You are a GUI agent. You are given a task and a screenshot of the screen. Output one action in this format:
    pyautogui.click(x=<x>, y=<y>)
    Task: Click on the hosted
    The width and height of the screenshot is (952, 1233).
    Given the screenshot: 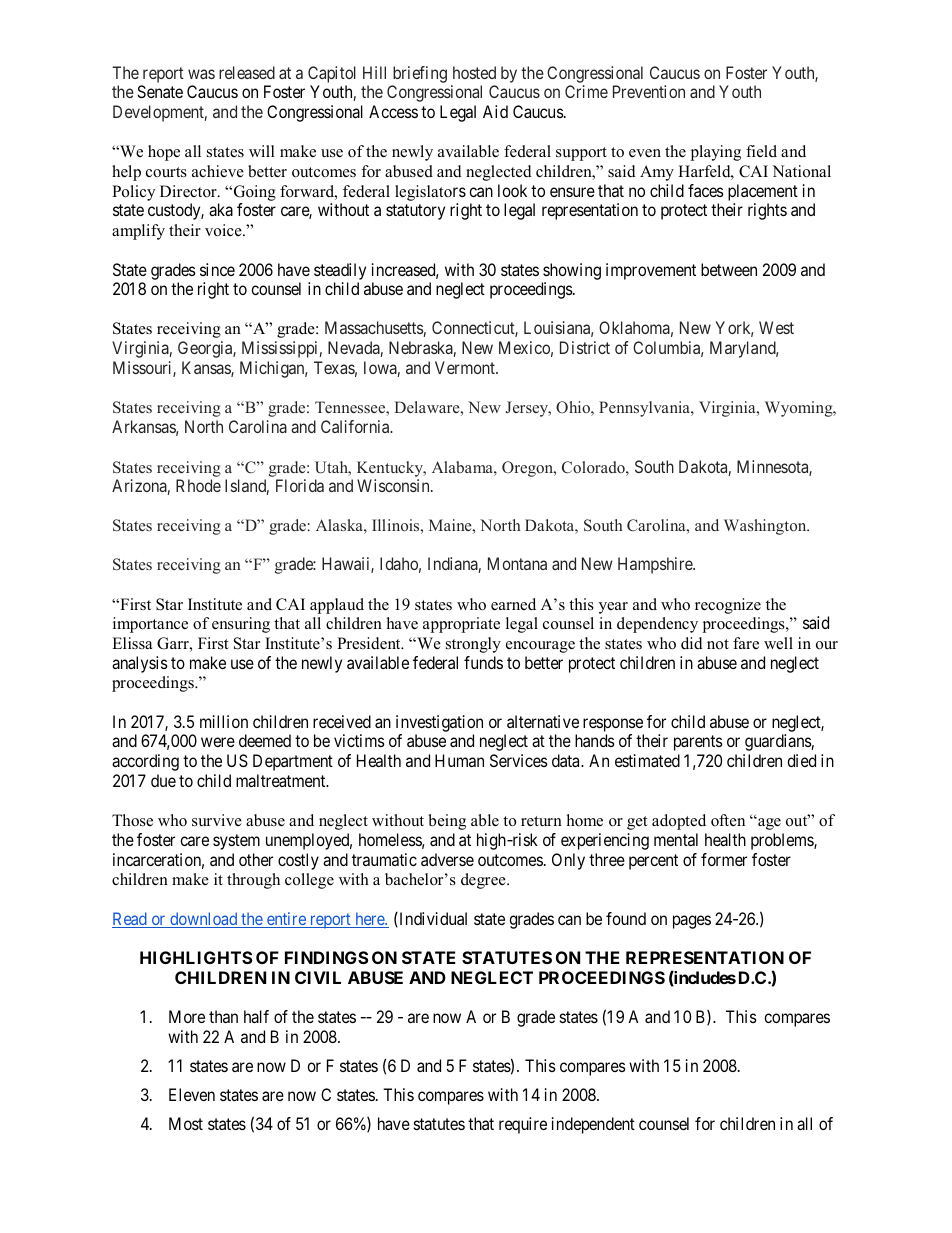 What is the action you would take?
    pyautogui.click(x=474, y=72)
